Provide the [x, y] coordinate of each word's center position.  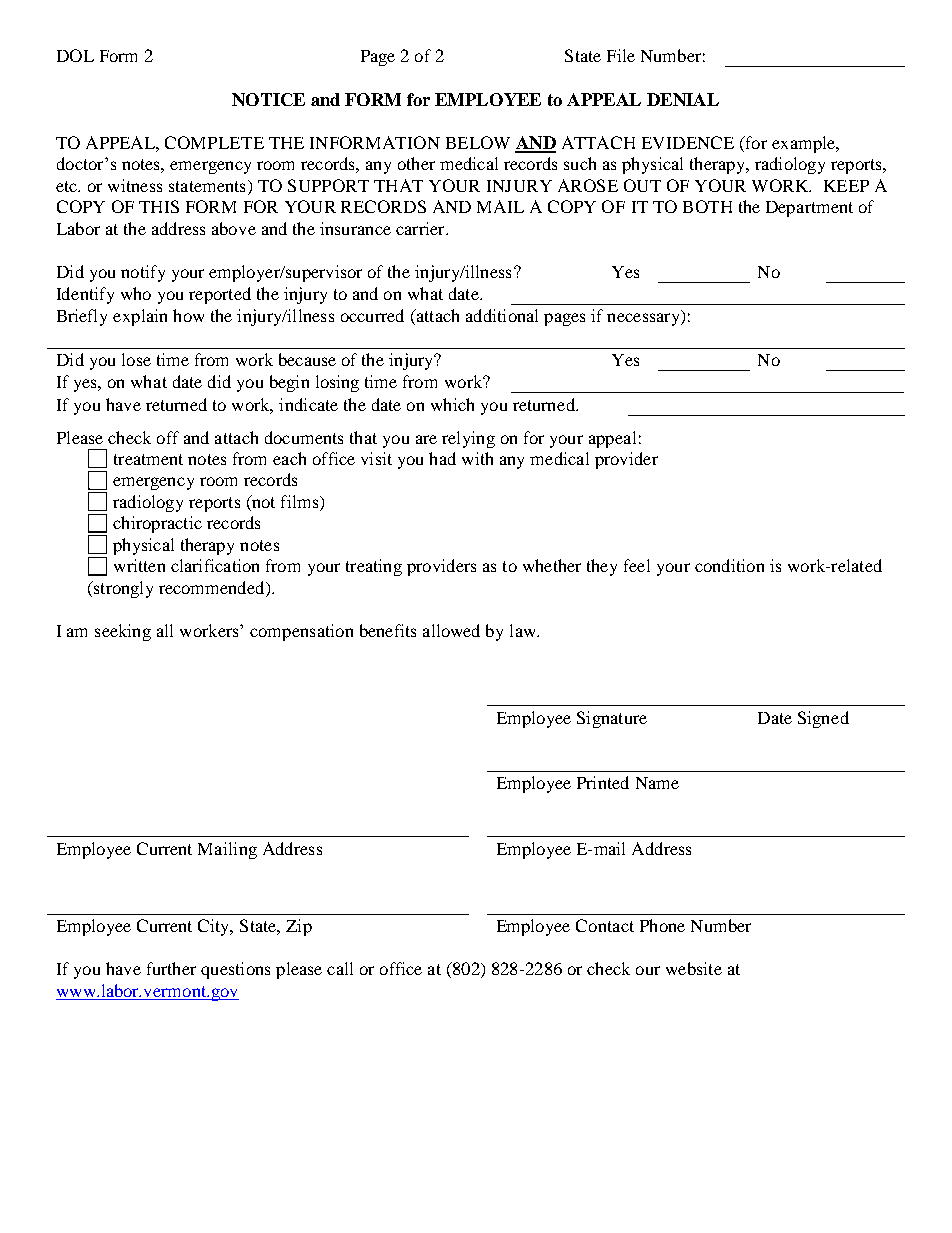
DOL [75, 55]
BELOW [478, 142]
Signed [823, 719]
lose [136, 359]
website [694, 968]
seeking [123, 632]
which [452, 404]
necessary [644, 319]
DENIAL [683, 99]
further [171, 968]
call [340, 968]
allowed [451, 630]
